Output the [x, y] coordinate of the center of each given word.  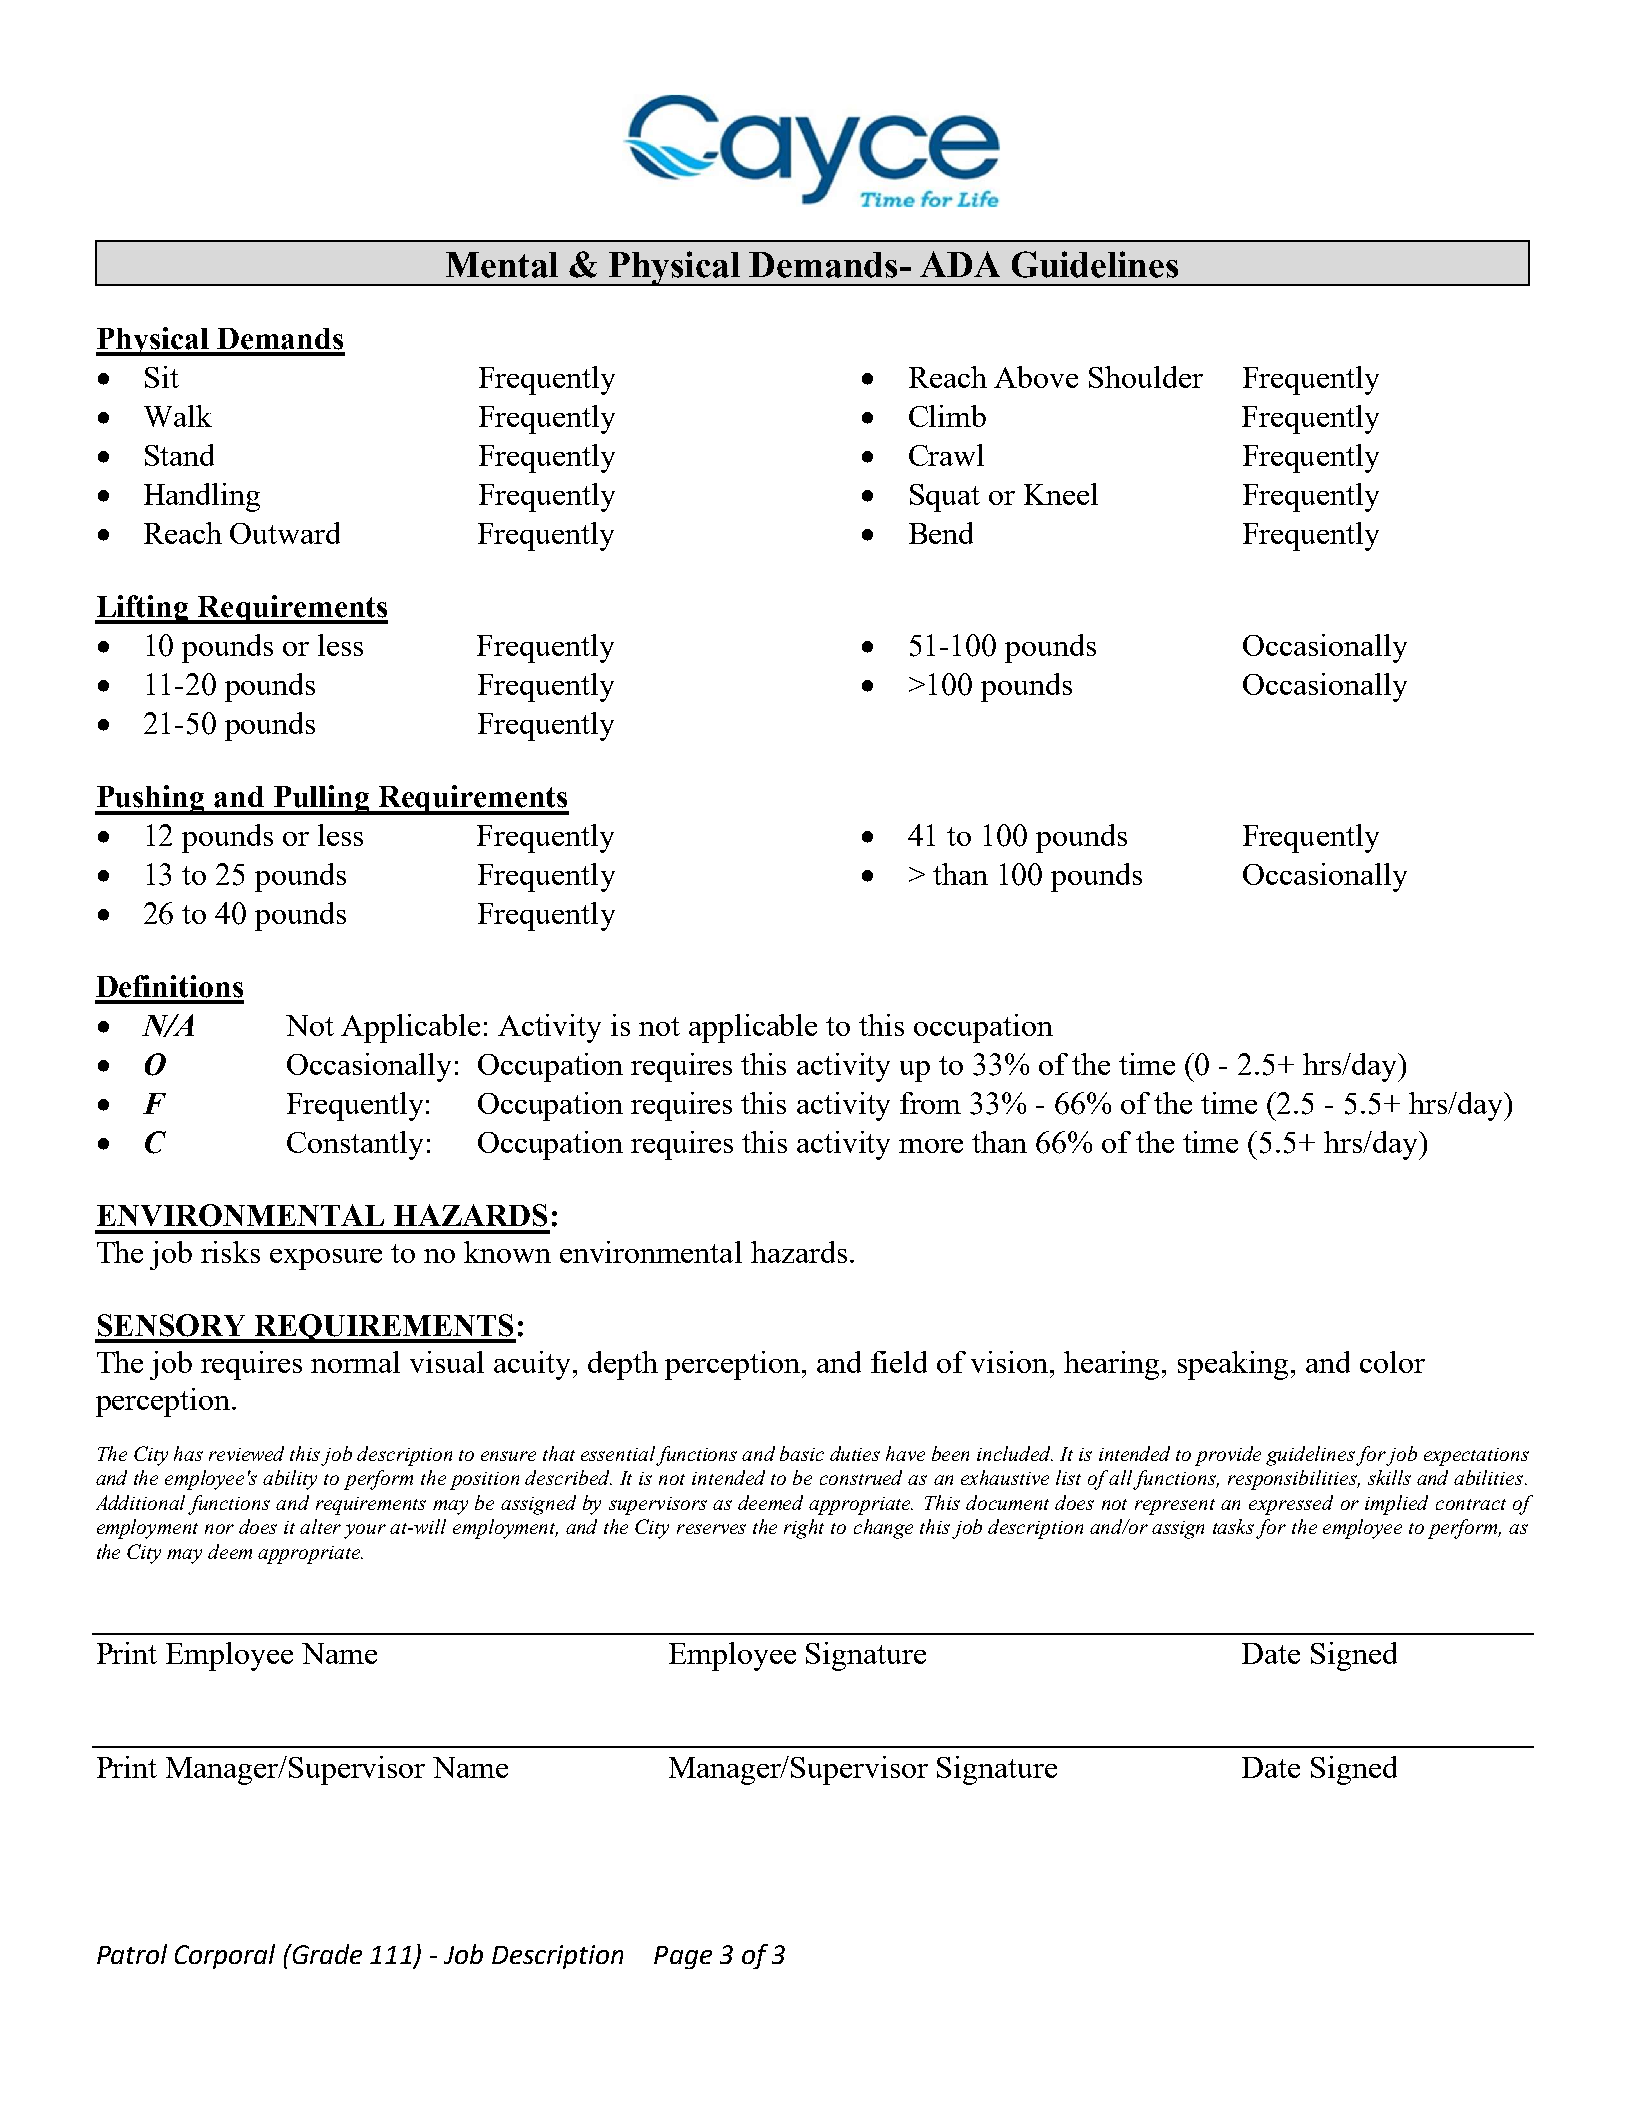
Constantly [355, 1145]
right [804, 1529]
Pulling [321, 800]
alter [320, 1526]
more [931, 1146]
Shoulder [1146, 377]
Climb [947, 416]
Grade [326, 1954]
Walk [178, 416]
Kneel [1061, 494]
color [1392, 1362]
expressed [1291, 1505]
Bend [941, 533]
